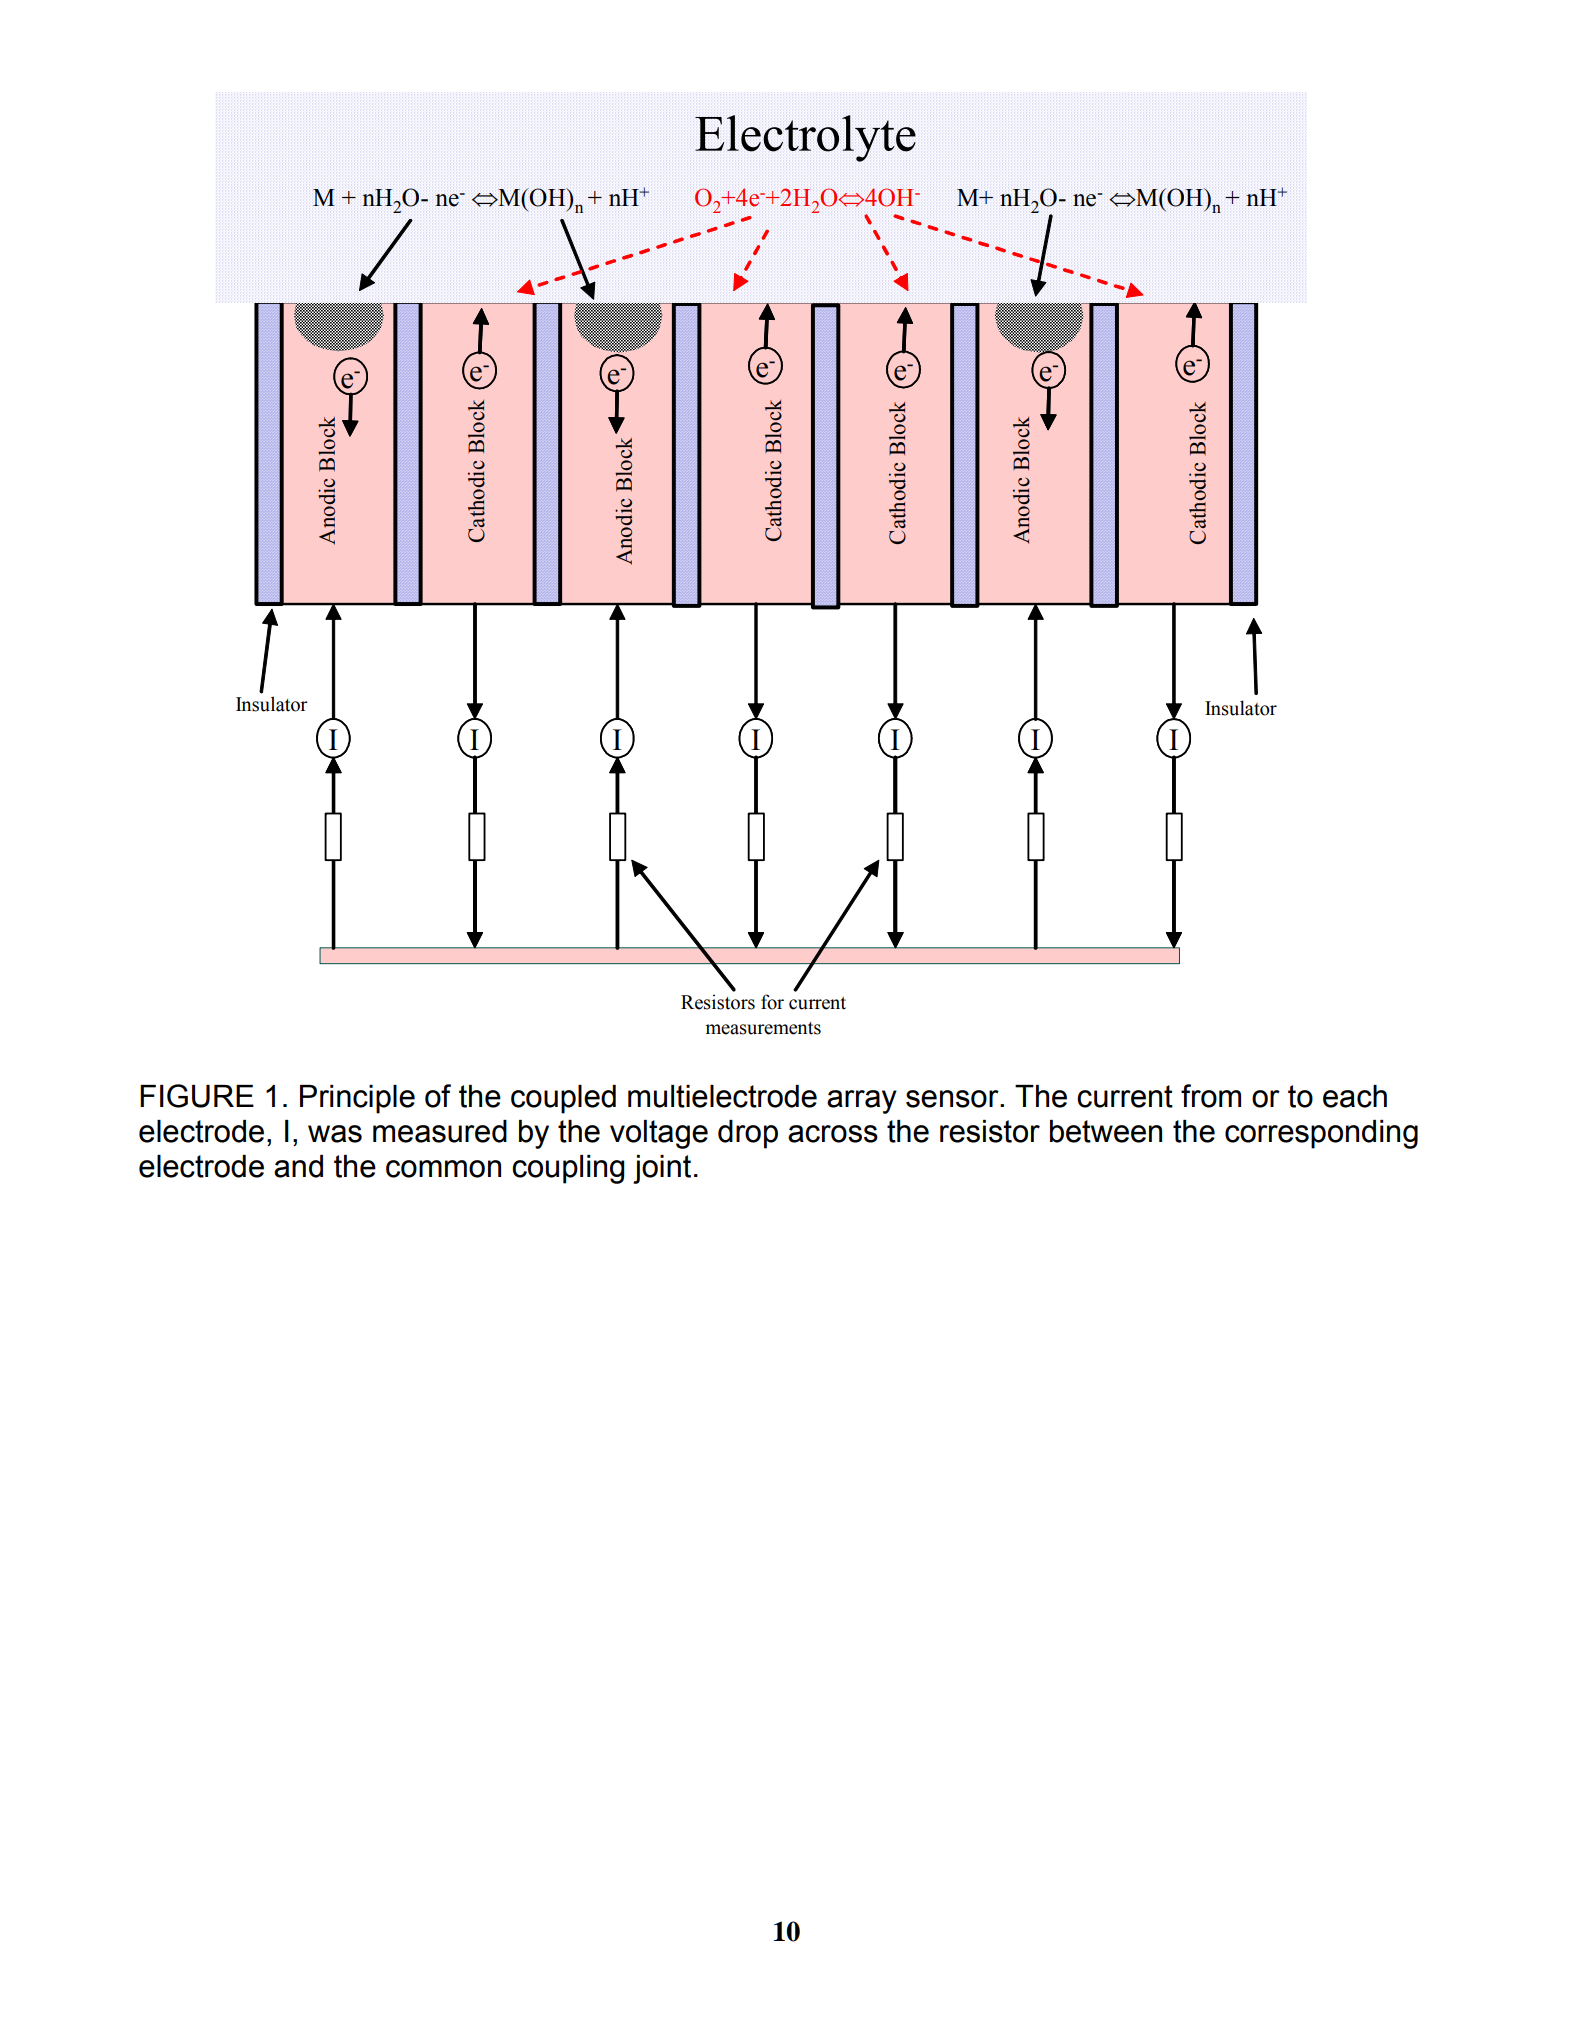  I want to click on from, so click(1211, 1096).
